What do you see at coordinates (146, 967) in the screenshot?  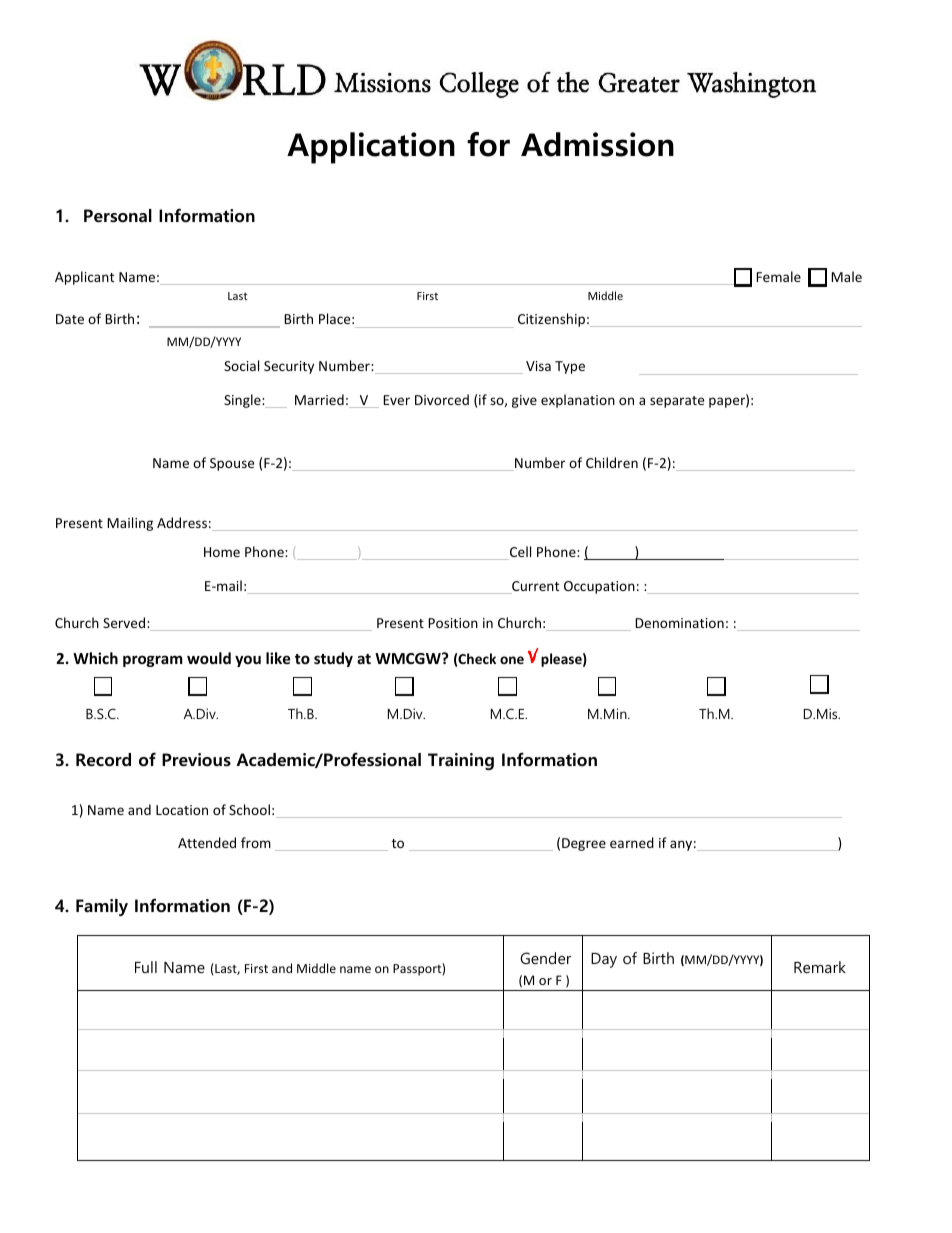 I see `Full` at bounding box center [146, 967].
